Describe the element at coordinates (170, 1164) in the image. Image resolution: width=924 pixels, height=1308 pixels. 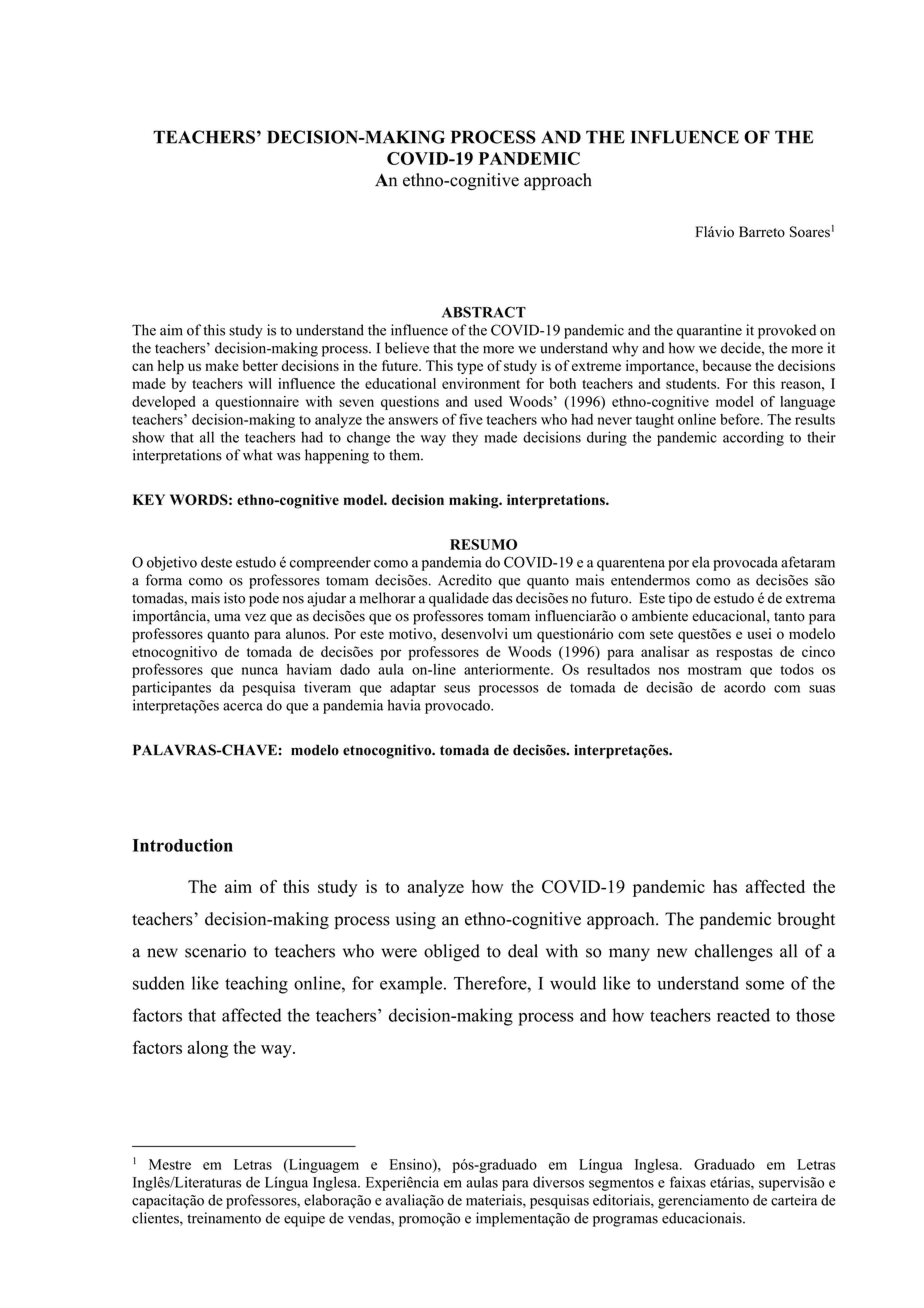
I see `Mestre` at that location.
